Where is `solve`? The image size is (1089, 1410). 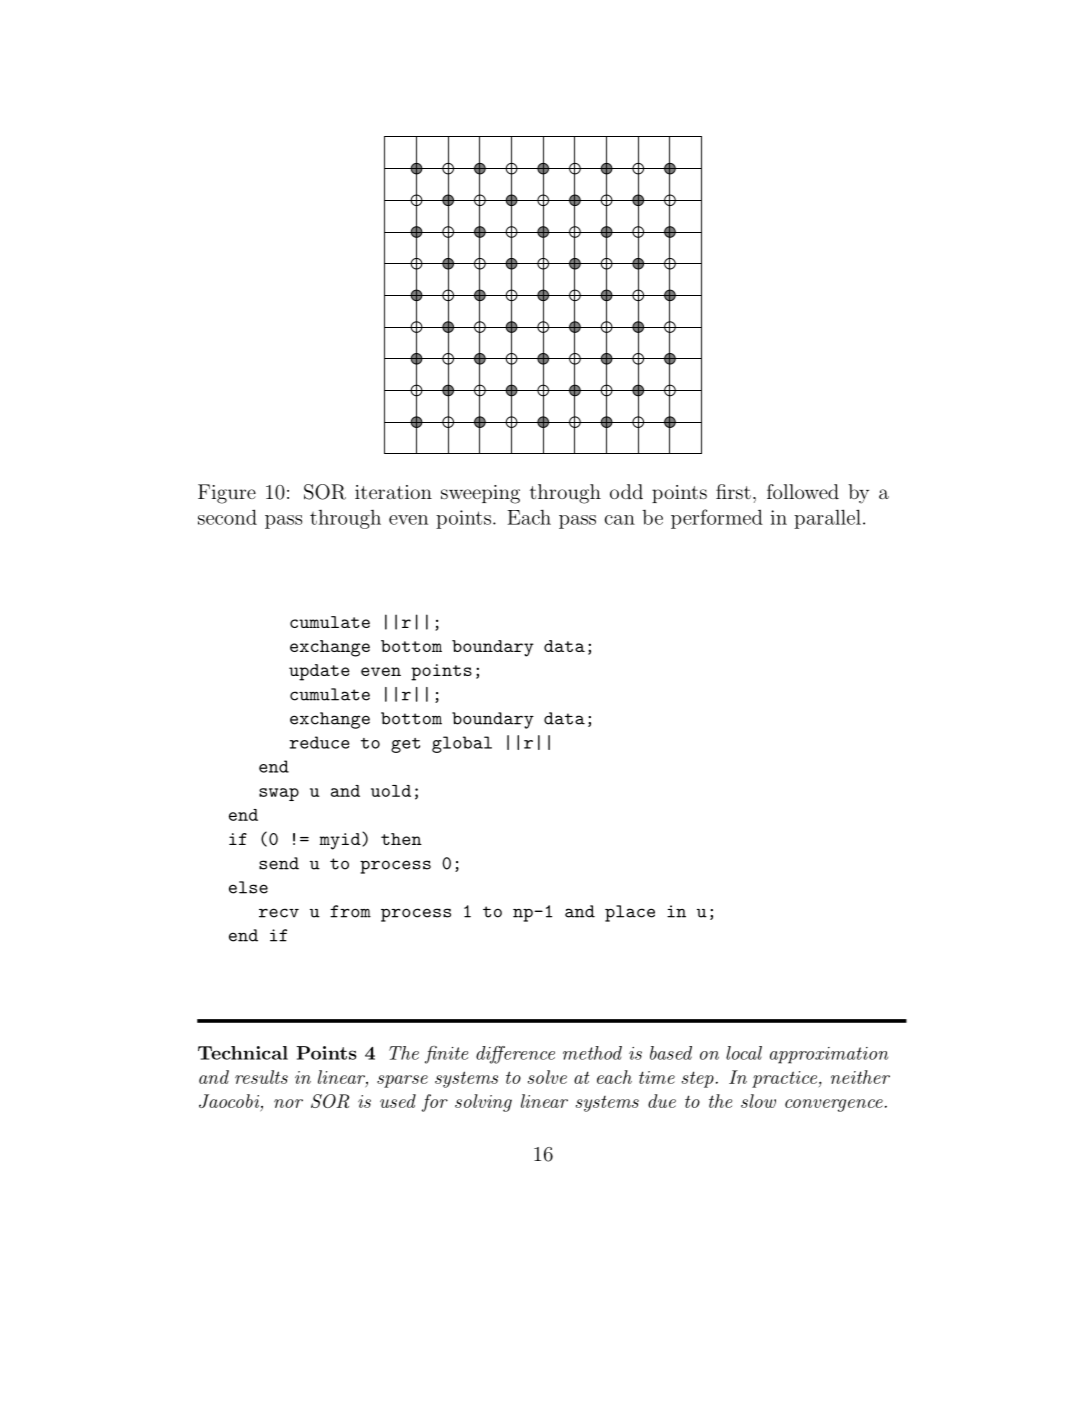
solve is located at coordinates (547, 1077).
